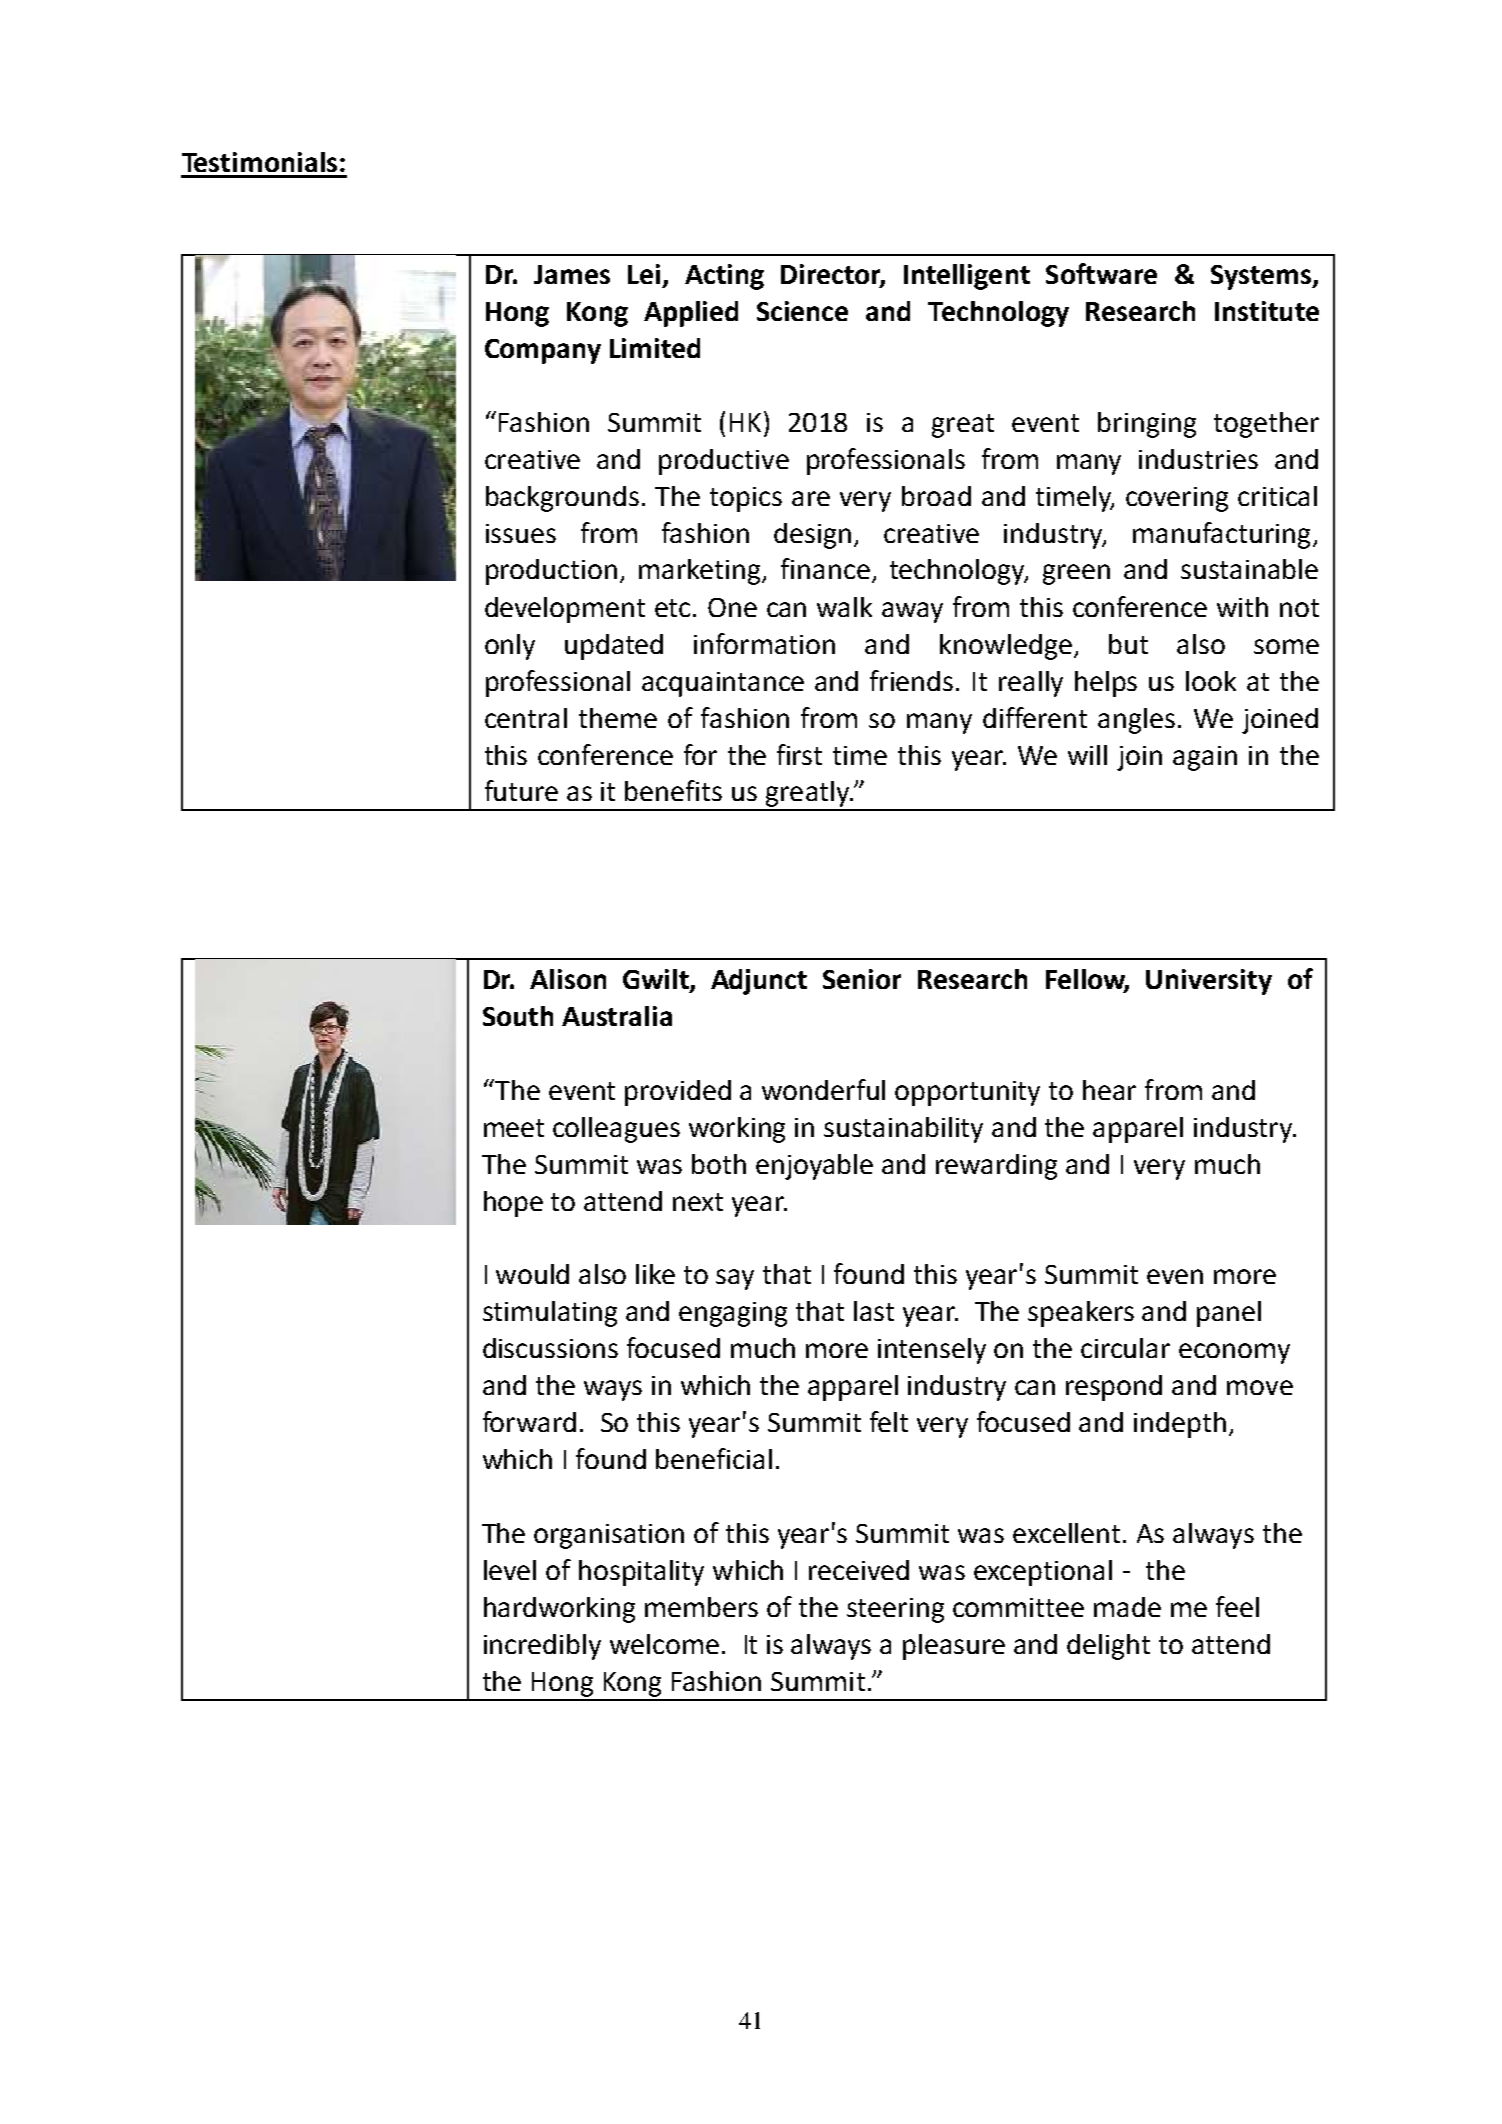 This screenshot has height=2124, width=1502. What do you see at coordinates (724, 277) in the screenshot?
I see `Acting` at bounding box center [724, 277].
